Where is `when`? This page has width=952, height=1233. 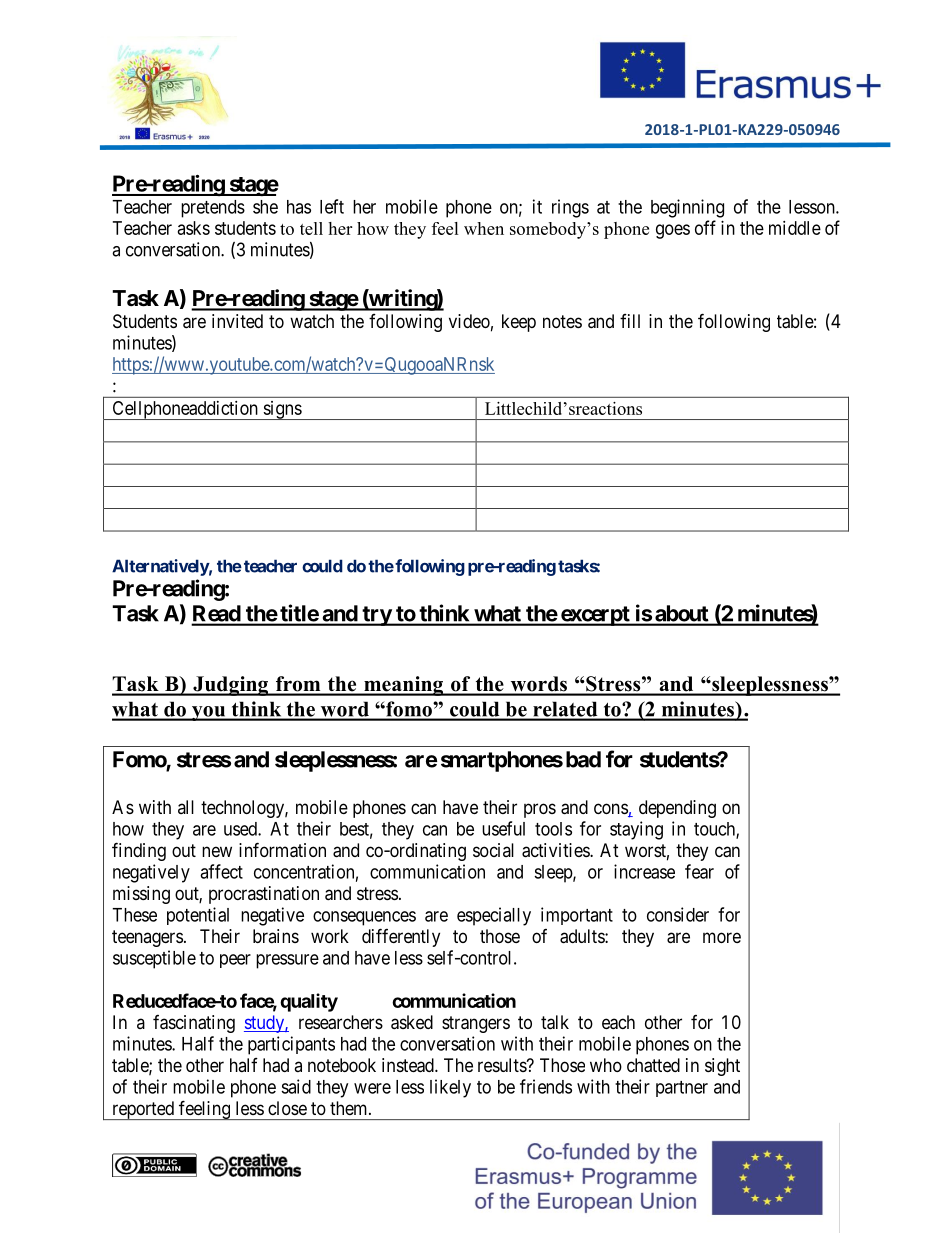
when is located at coordinates (484, 228).
